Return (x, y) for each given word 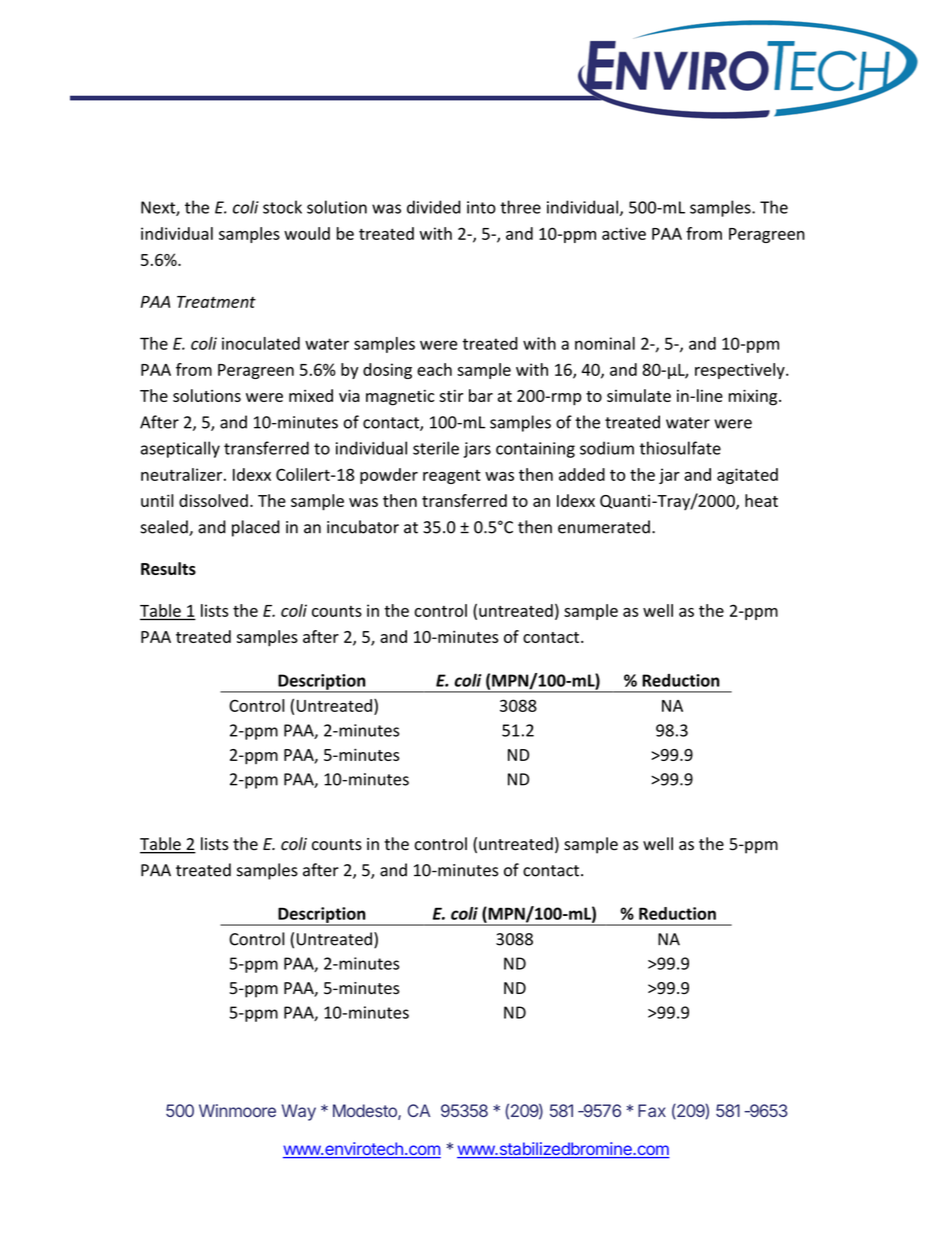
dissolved (213, 500)
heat (761, 500)
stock (282, 207)
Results (168, 568)
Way (299, 1112)
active (624, 233)
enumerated (604, 527)
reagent (452, 477)
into (481, 207)
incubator (363, 527)
